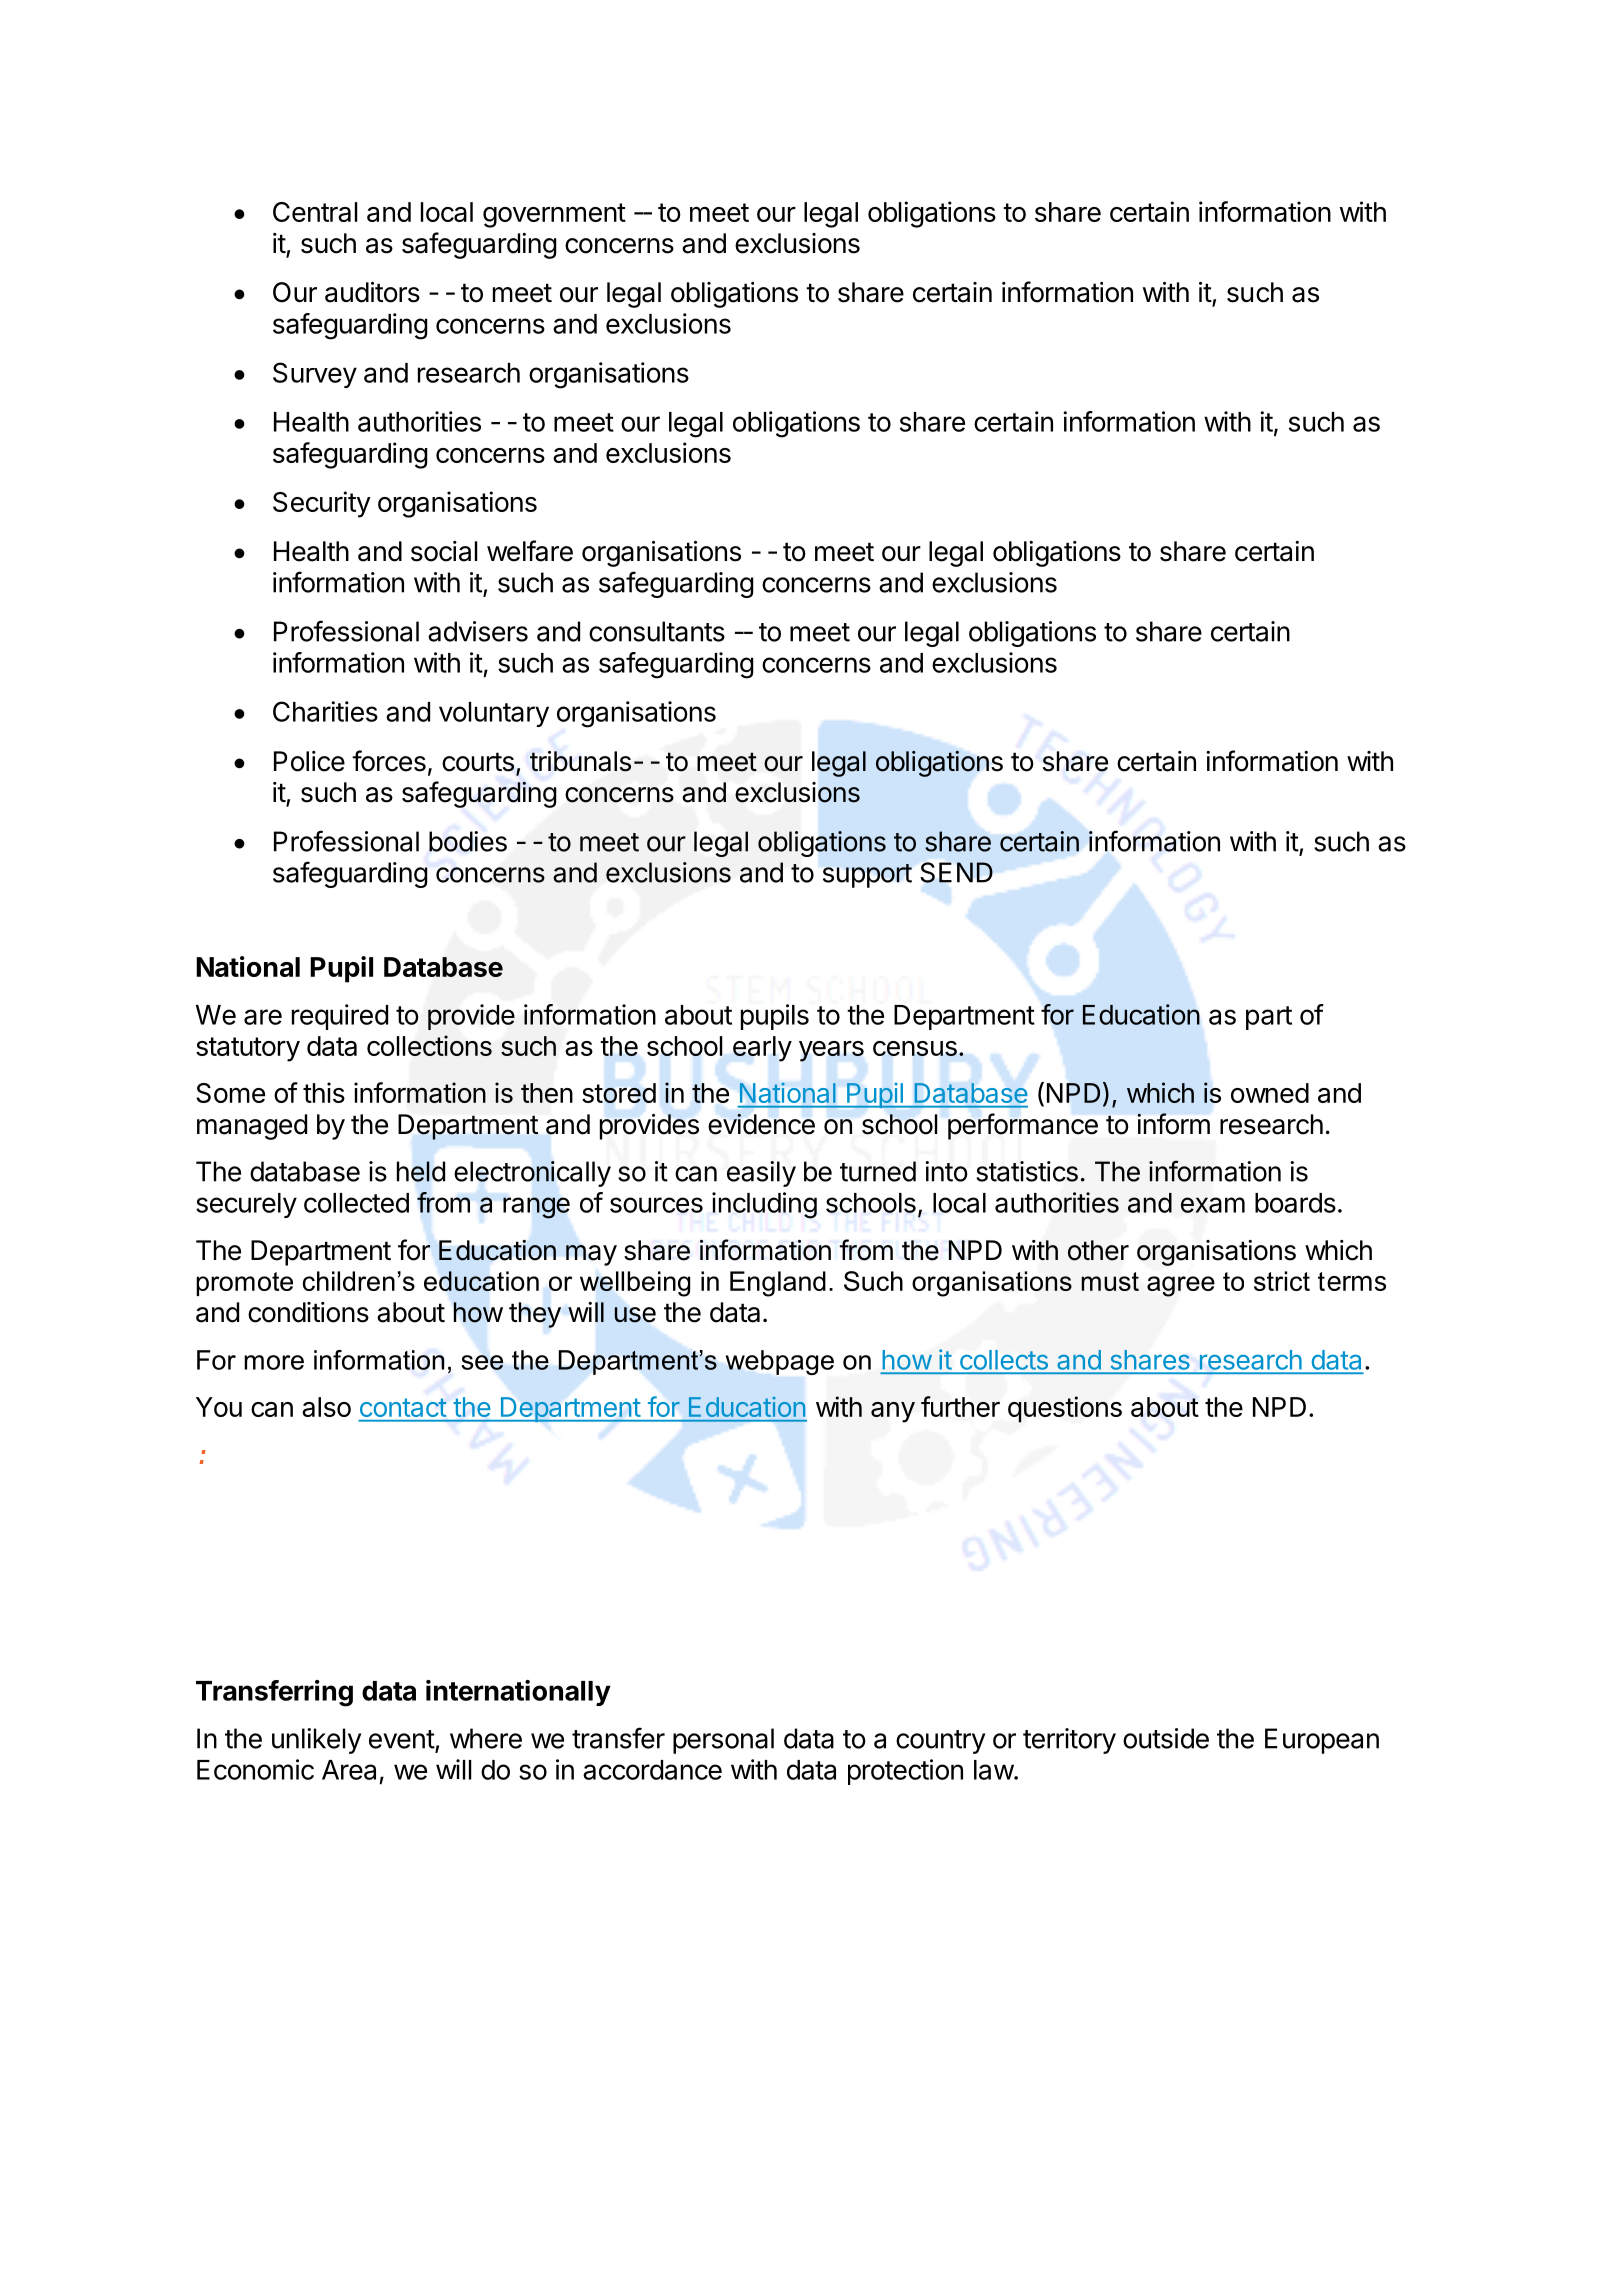 The width and height of the screenshot is (1611, 2278). What do you see at coordinates (1270, 1093) in the screenshot?
I see `owned` at bounding box center [1270, 1093].
